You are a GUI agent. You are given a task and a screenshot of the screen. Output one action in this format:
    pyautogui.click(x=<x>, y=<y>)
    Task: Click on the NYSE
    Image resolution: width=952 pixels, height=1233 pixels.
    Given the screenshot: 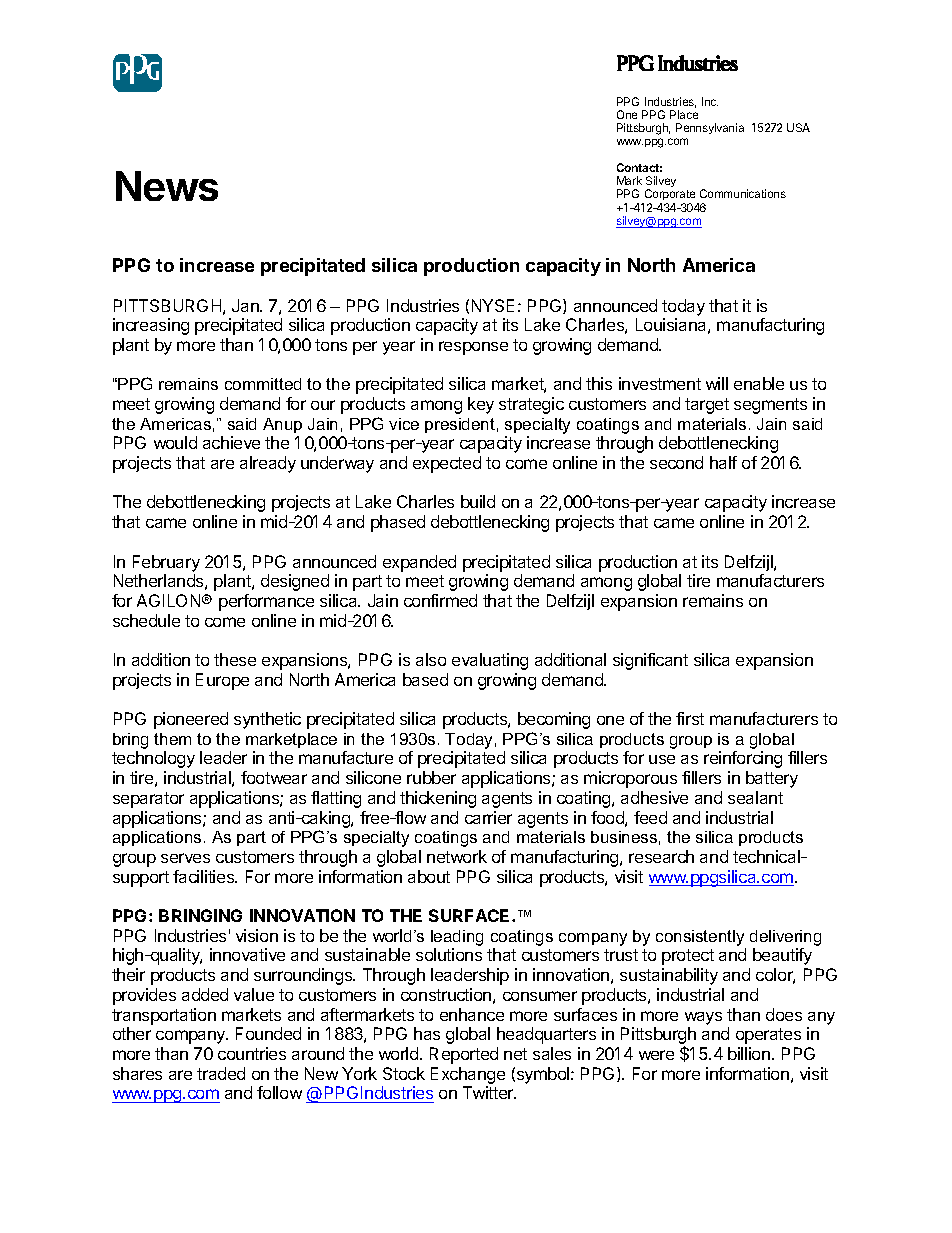 What is the action you would take?
    pyautogui.click(x=493, y=305)
